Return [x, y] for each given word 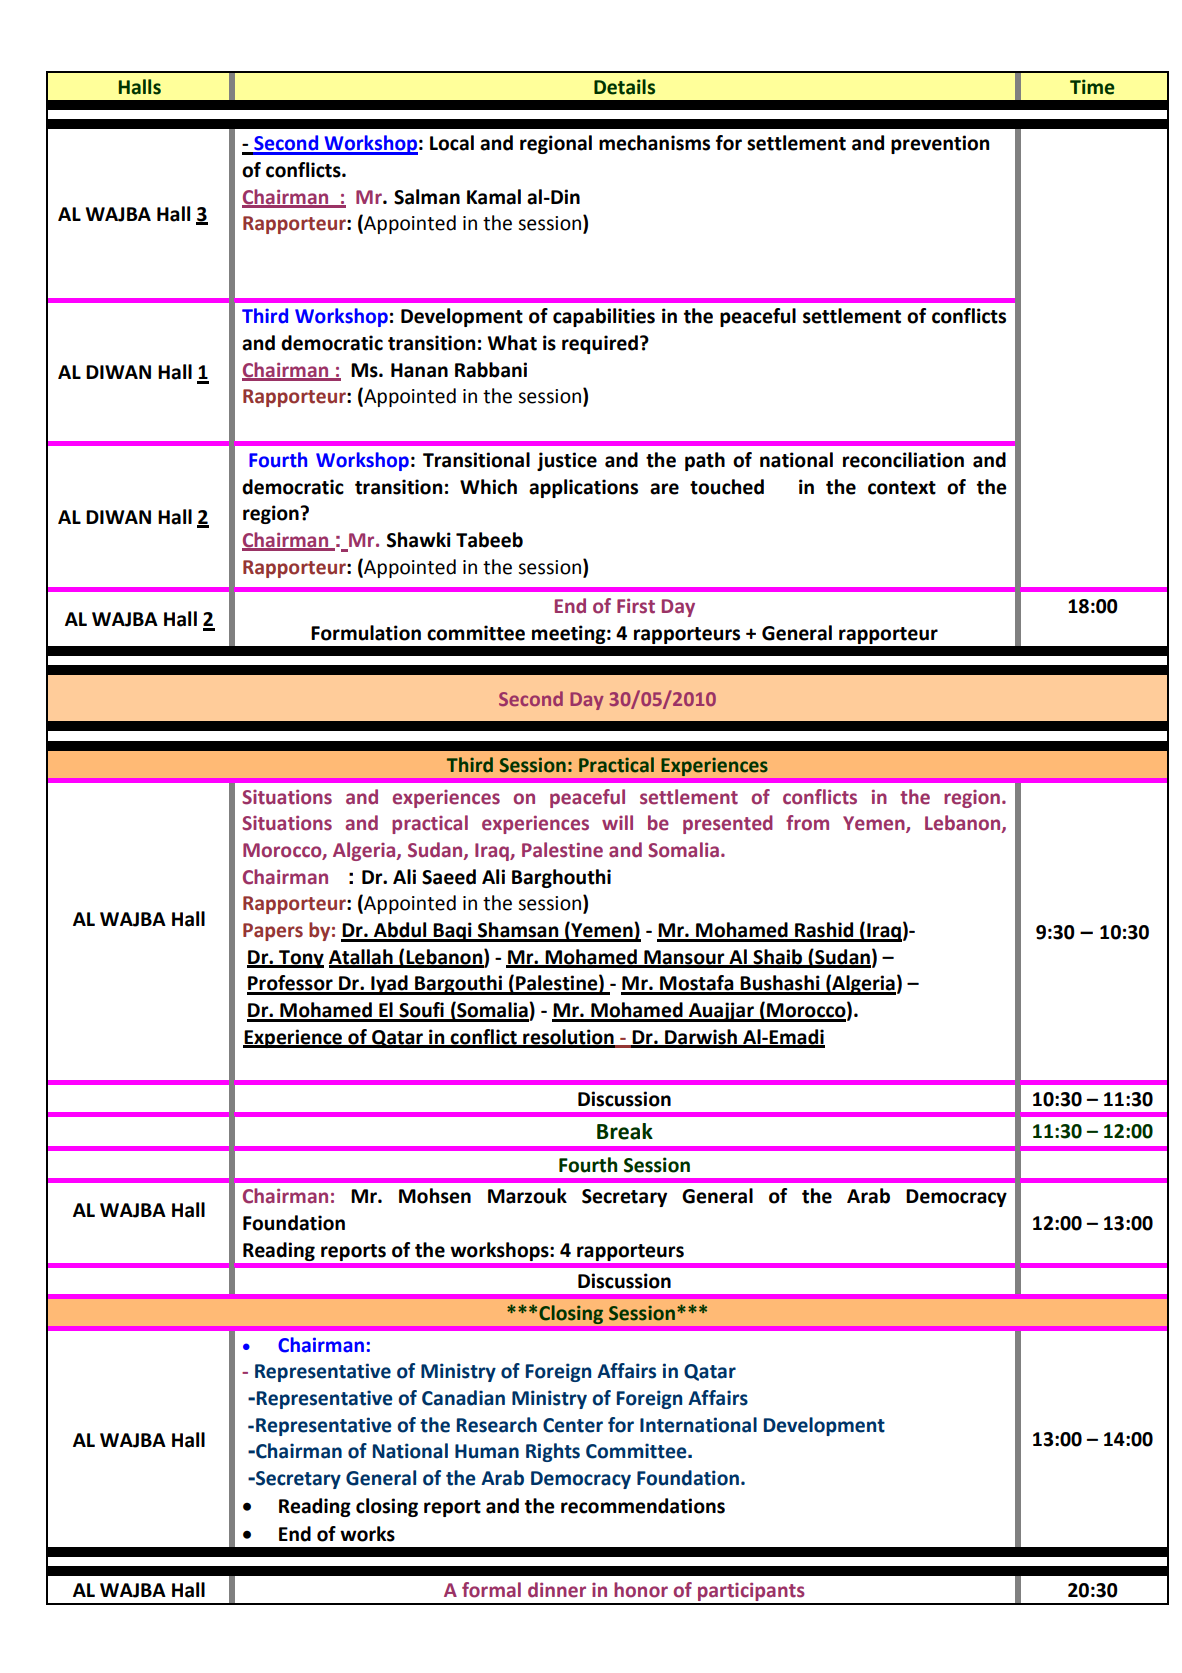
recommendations [643, 1506]
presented [728, 824]
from [807, 823]
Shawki [419, 540]
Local [452, 143]
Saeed [449, 877]
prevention [940, 144]
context [902, 488]
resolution [568, 1038]
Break [625, 1131]
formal [491, 1590]
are [664, 489]
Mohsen [435, 1196]
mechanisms [654, 143]
